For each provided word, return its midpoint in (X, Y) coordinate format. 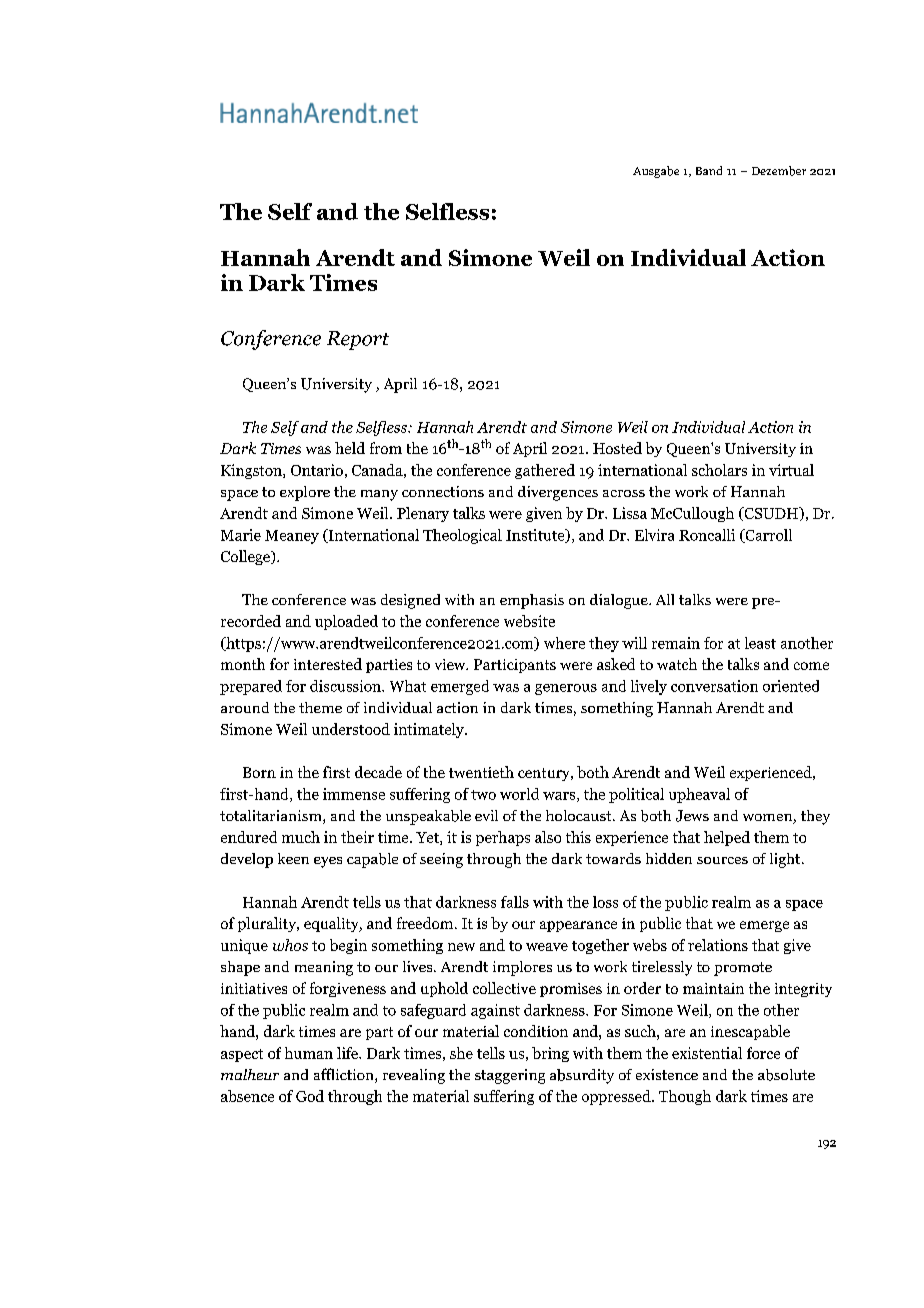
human (309, 1053)
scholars (719, 470)
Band (709, 170)
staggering (510, 1076)
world (519, 794)
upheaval (699, 795)
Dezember (779, 171)
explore (305, 493)
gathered (545, 471)
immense (354, 794)
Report (358, 340)
